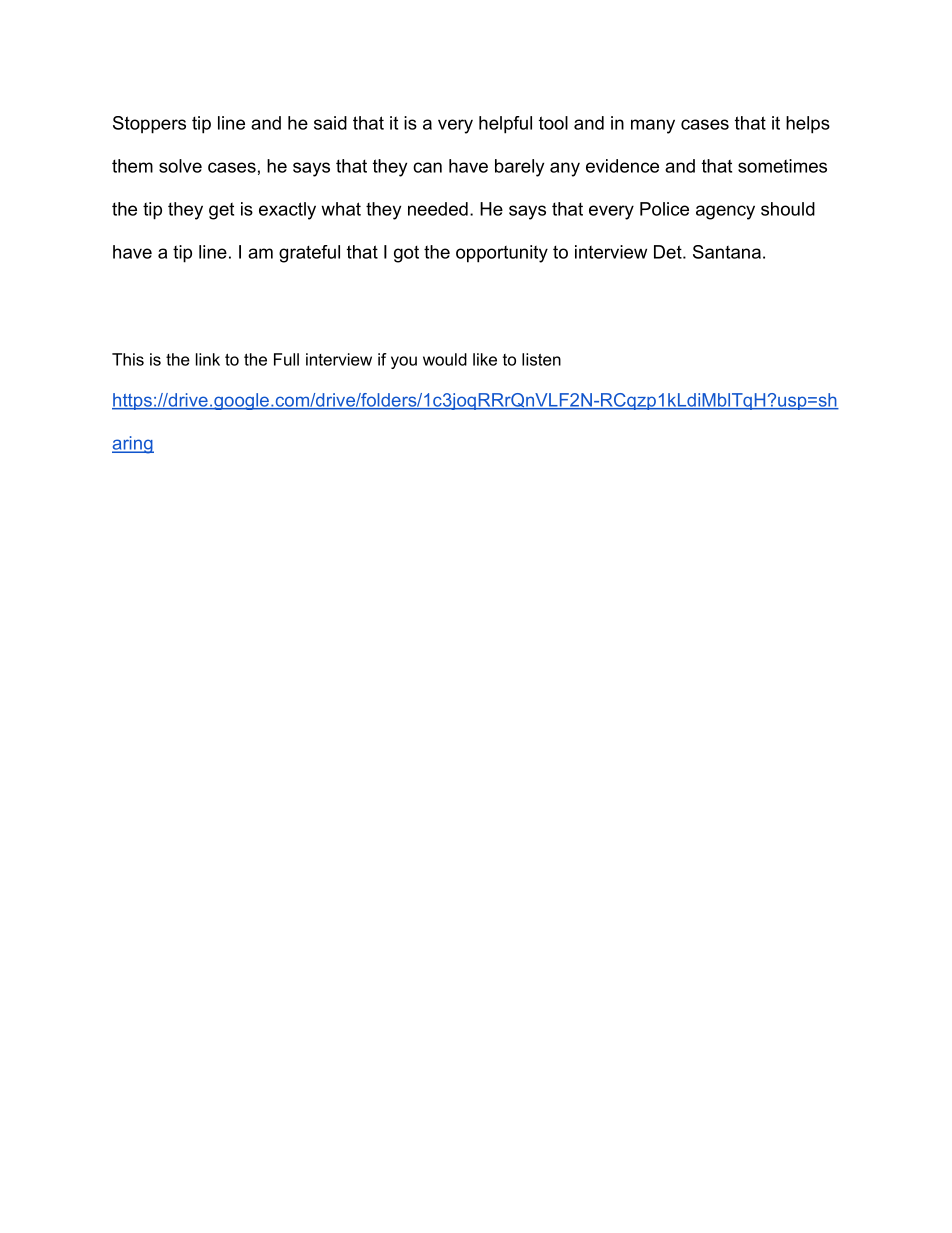  I want to click on many, so click(653, 126).
